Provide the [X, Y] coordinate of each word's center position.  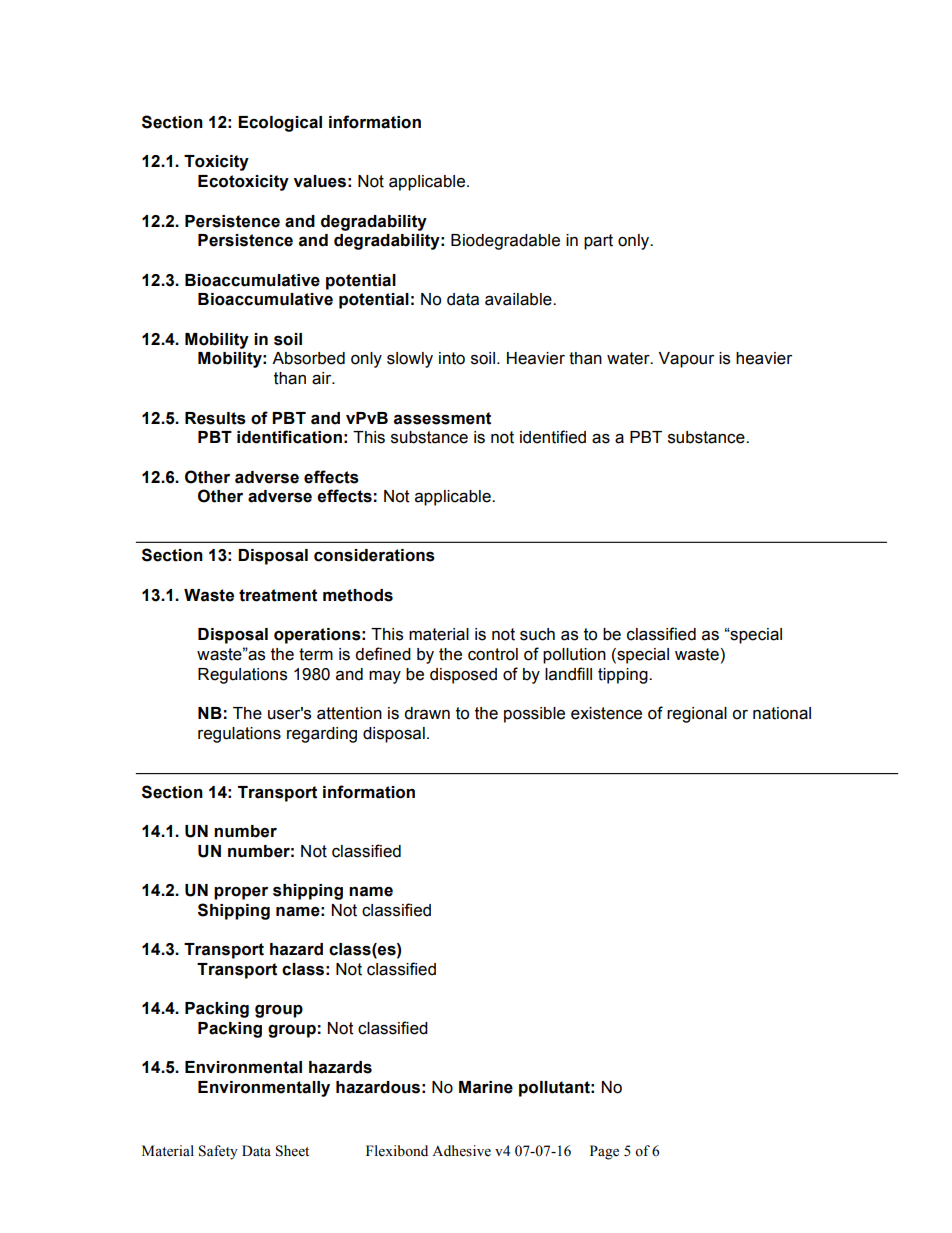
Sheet [292, 1151]
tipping [624, 676]
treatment [278, 595]
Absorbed [308, 358]
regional [697, 715]
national [782, 713]
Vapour [686, 360]
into [452, 358]
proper [241, 893]
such [537, 634]
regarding [322, 735]
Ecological [280, 124]
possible [534, 715]
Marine [486, 1087]
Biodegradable [505, 242]
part [598, 242]
